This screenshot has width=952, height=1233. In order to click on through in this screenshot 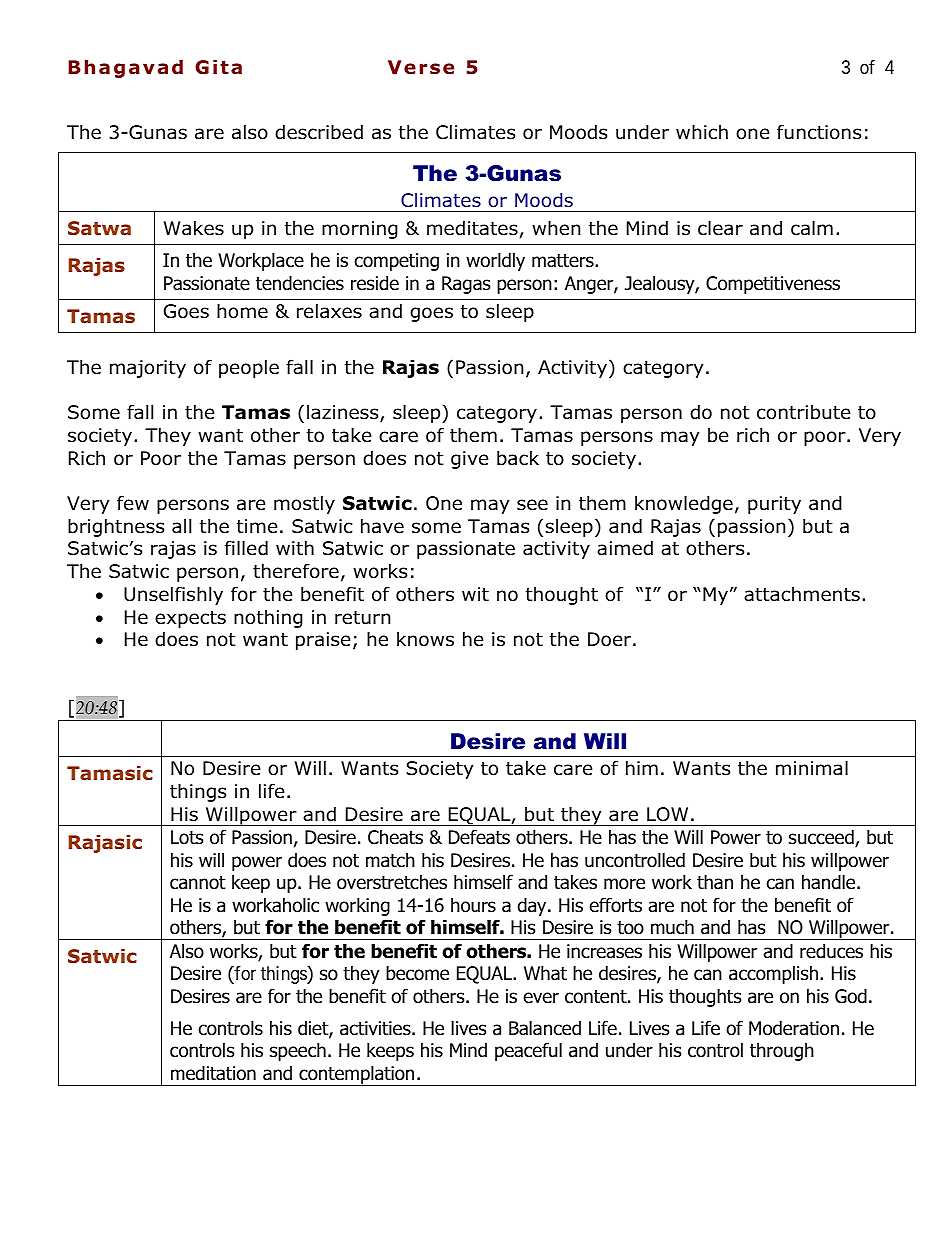, I will do `click(782, 1051)`.
